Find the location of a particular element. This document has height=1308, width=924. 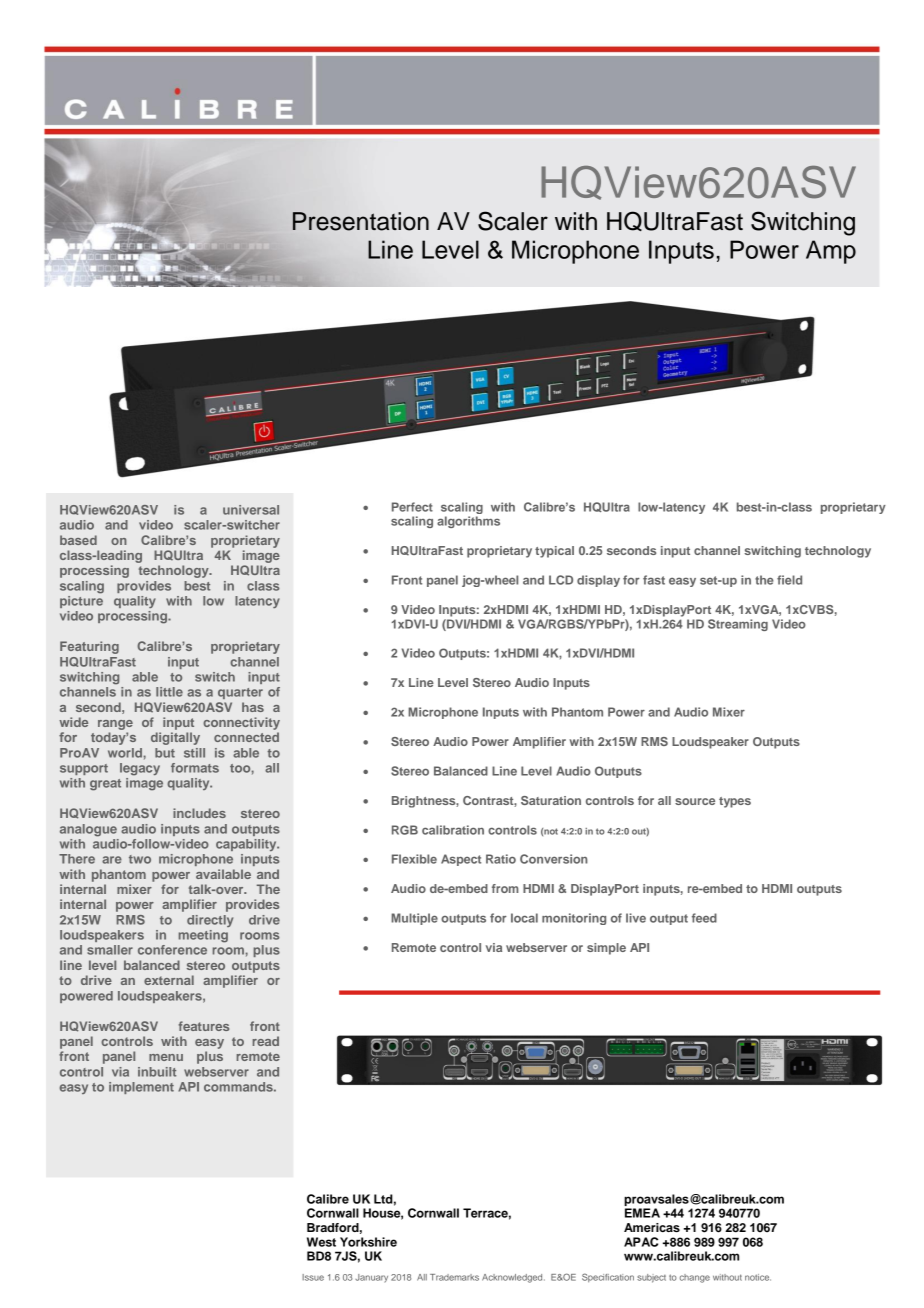

typical is located at coordinates (554, 552).
